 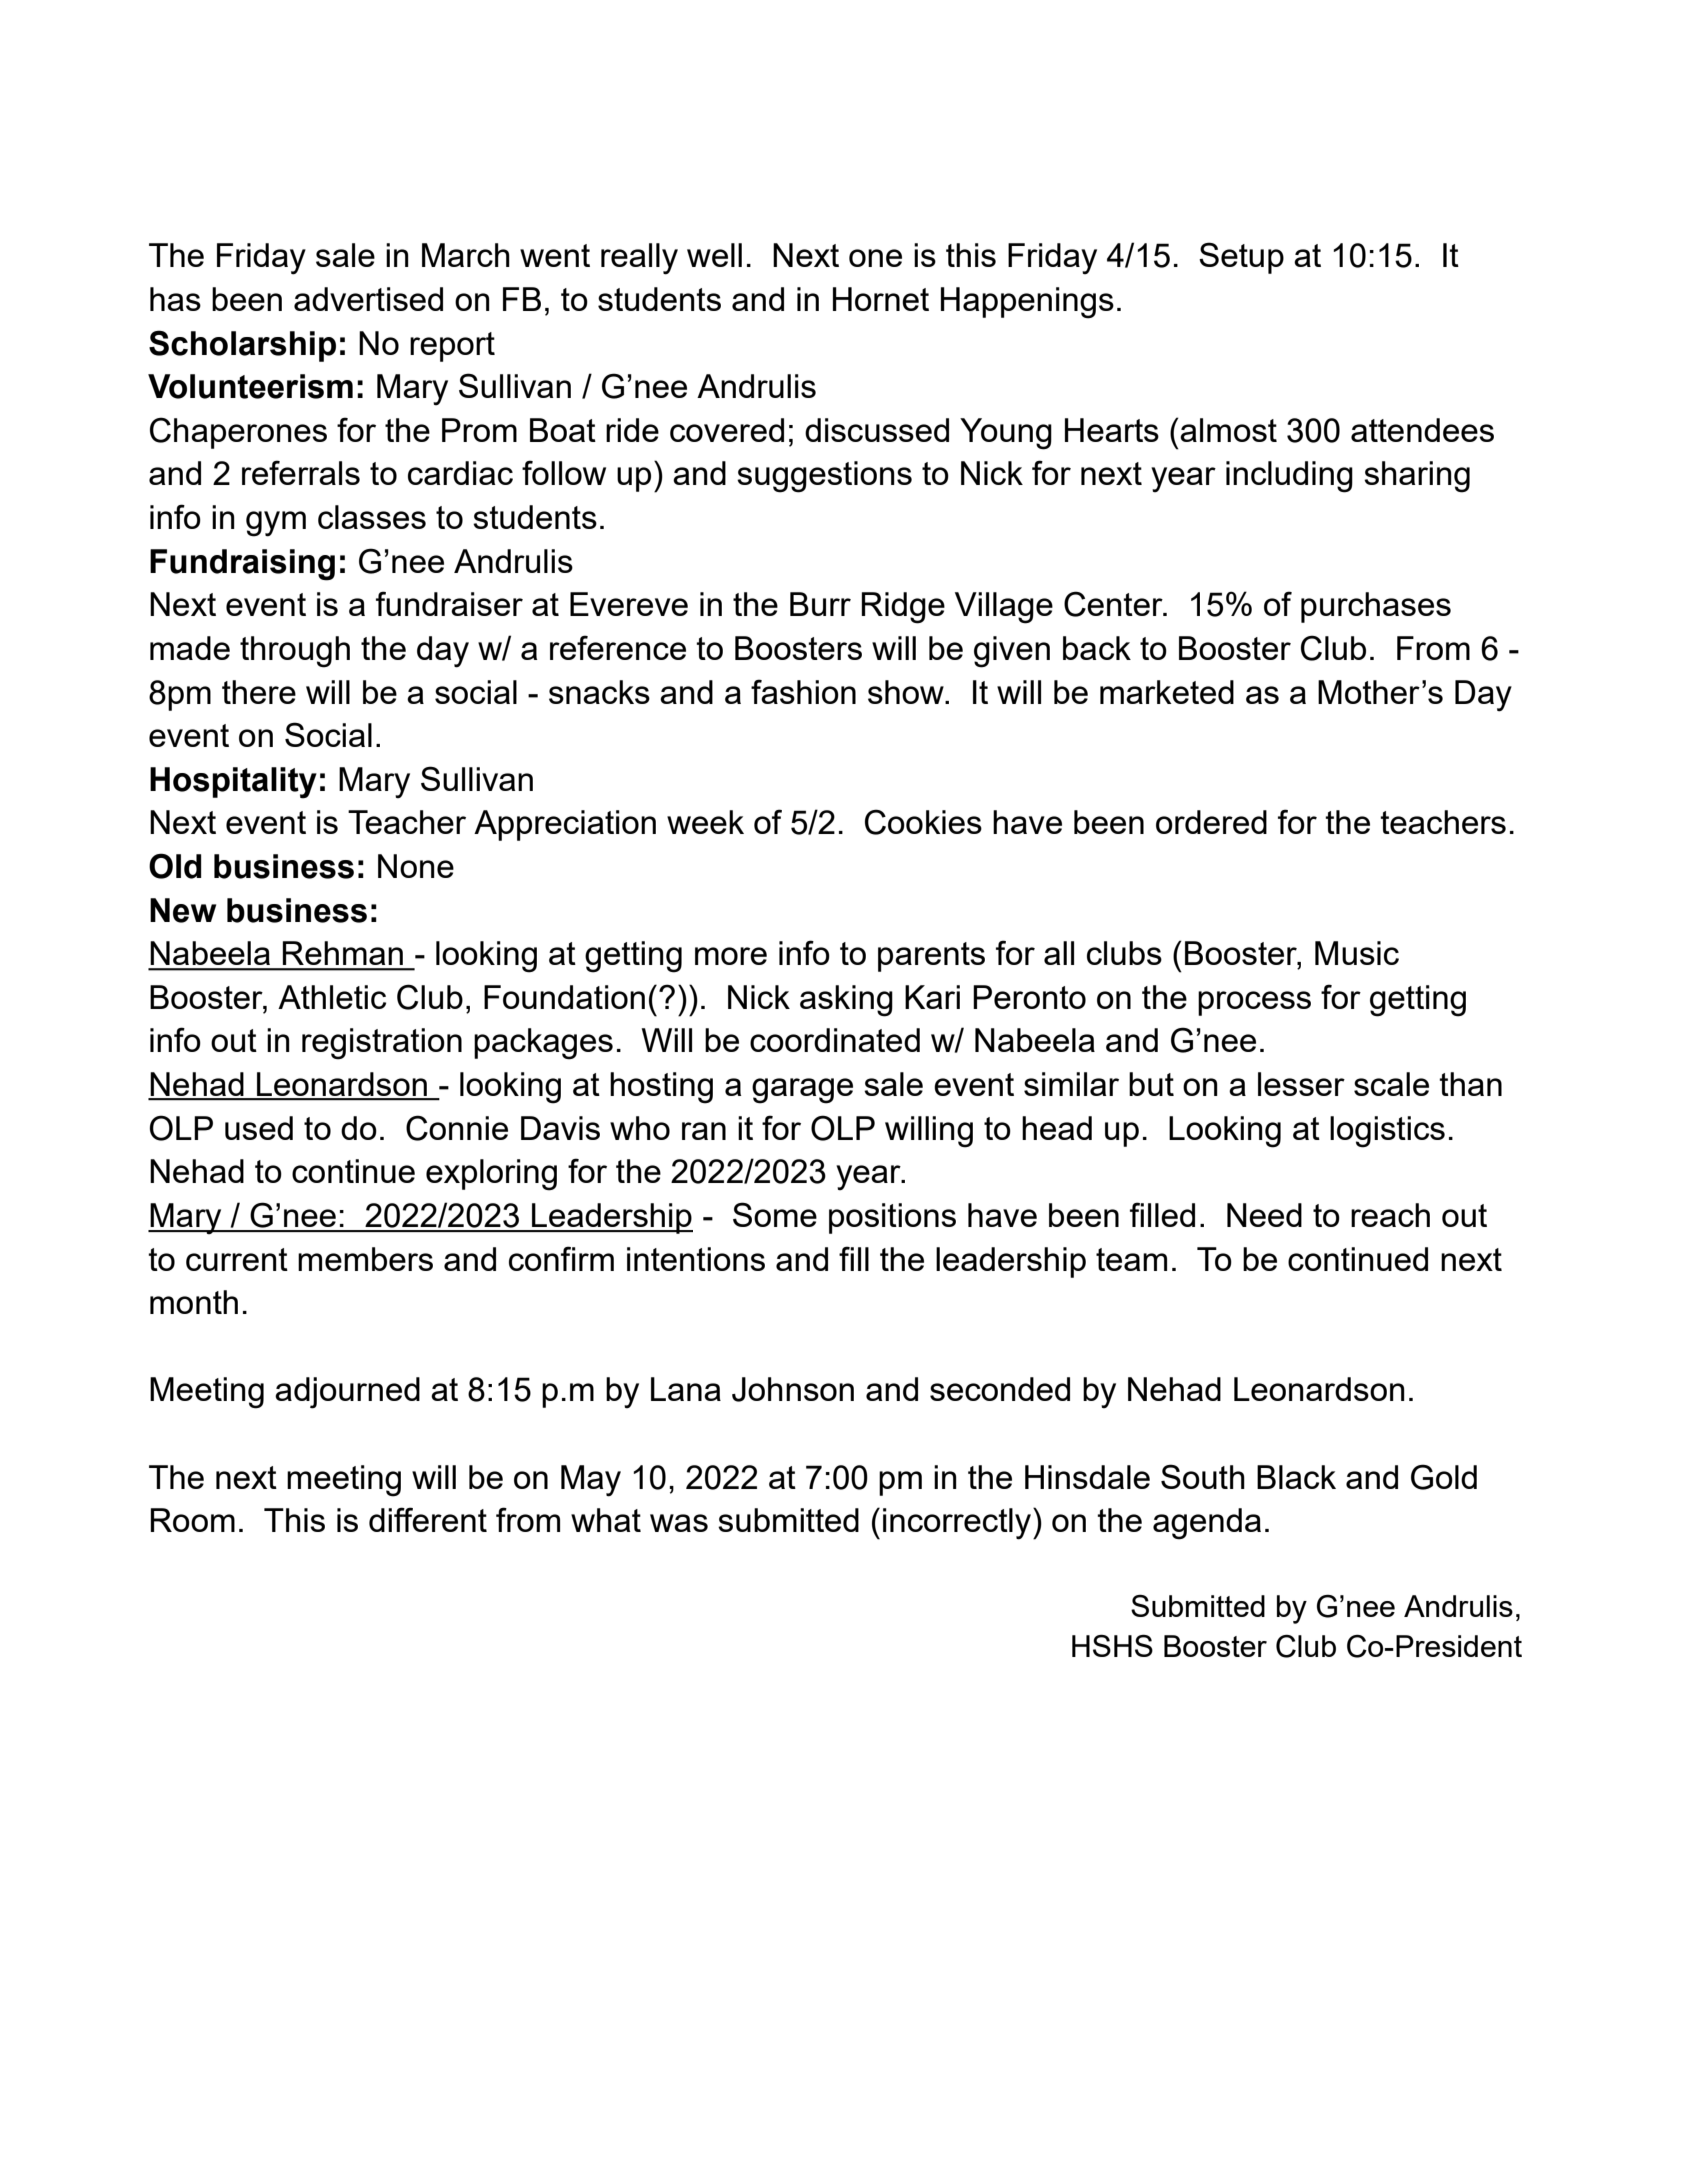 I want to click on incorrectly, so click(x=958, y=1524).
